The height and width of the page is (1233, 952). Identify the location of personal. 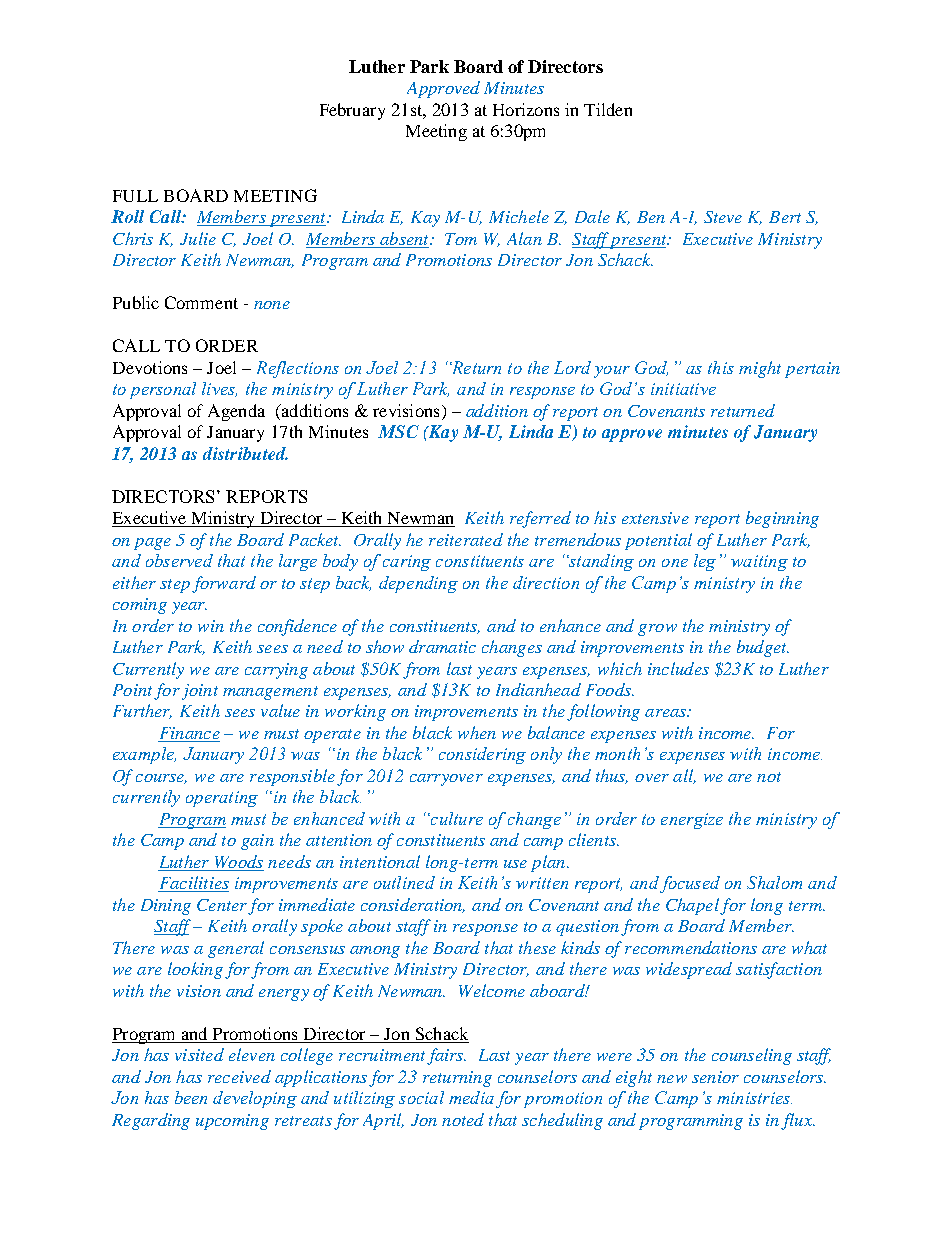
(163, 390).
